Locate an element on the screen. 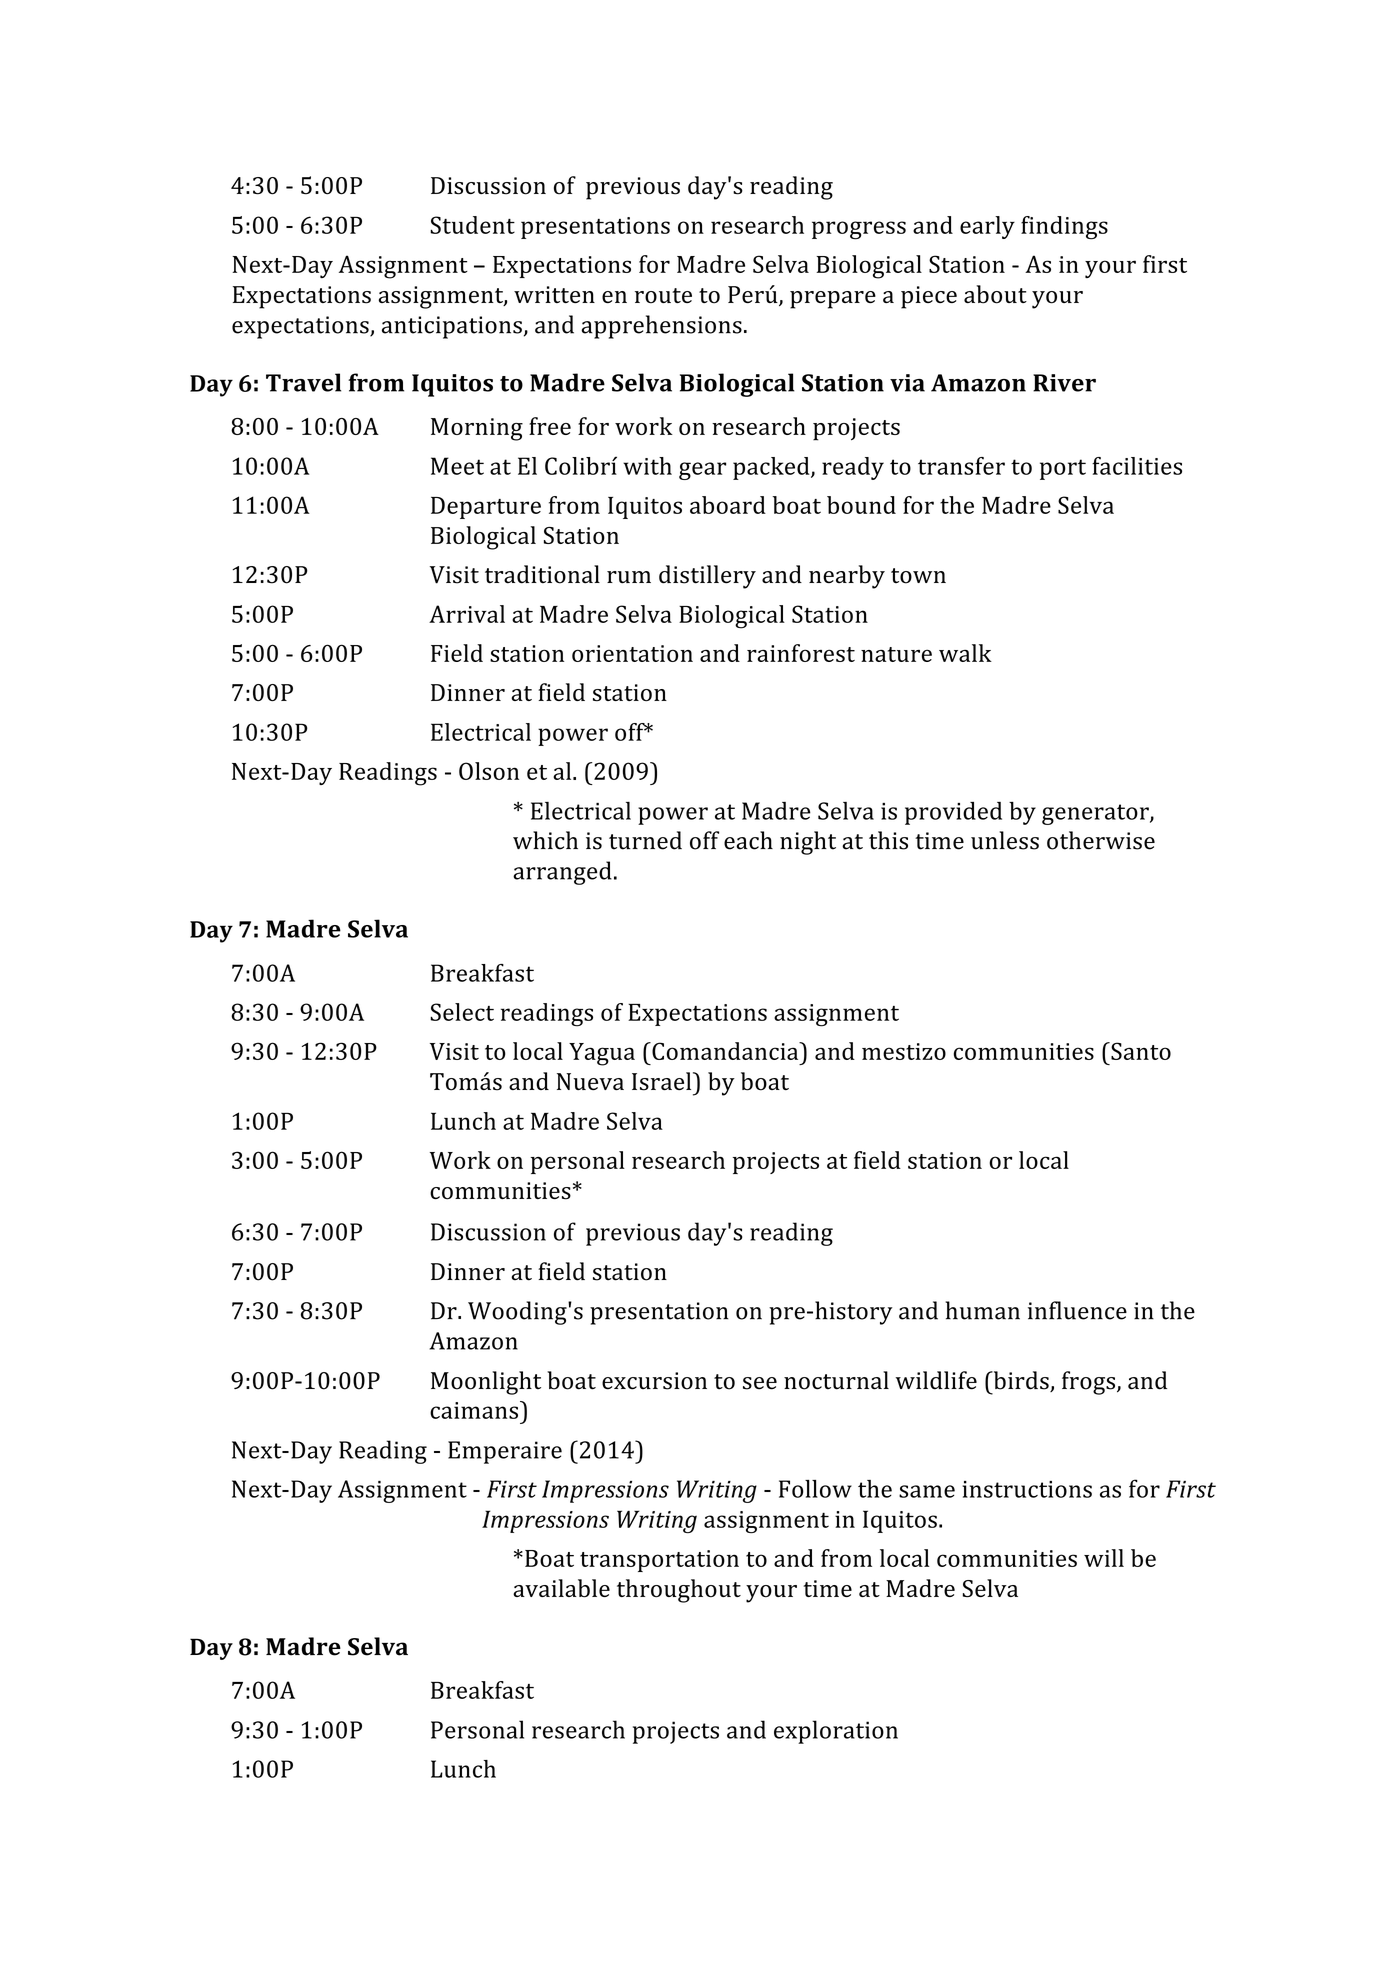 Image resolution: width=1385 pixels, height=1961 pixels. route is located at coordinates (663, 296).
